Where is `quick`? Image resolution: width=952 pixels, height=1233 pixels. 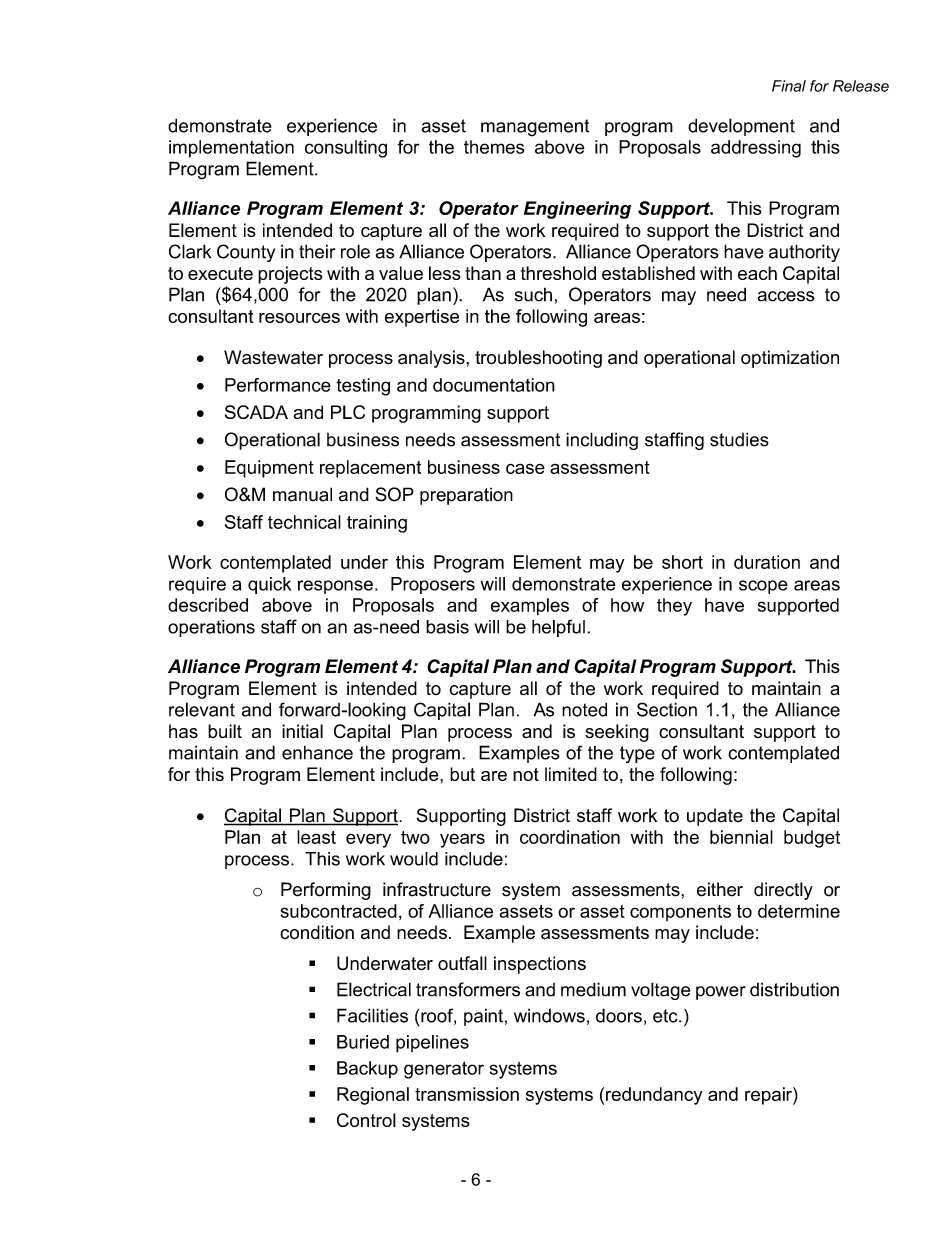
quick is located at coordinates (269, 585).
